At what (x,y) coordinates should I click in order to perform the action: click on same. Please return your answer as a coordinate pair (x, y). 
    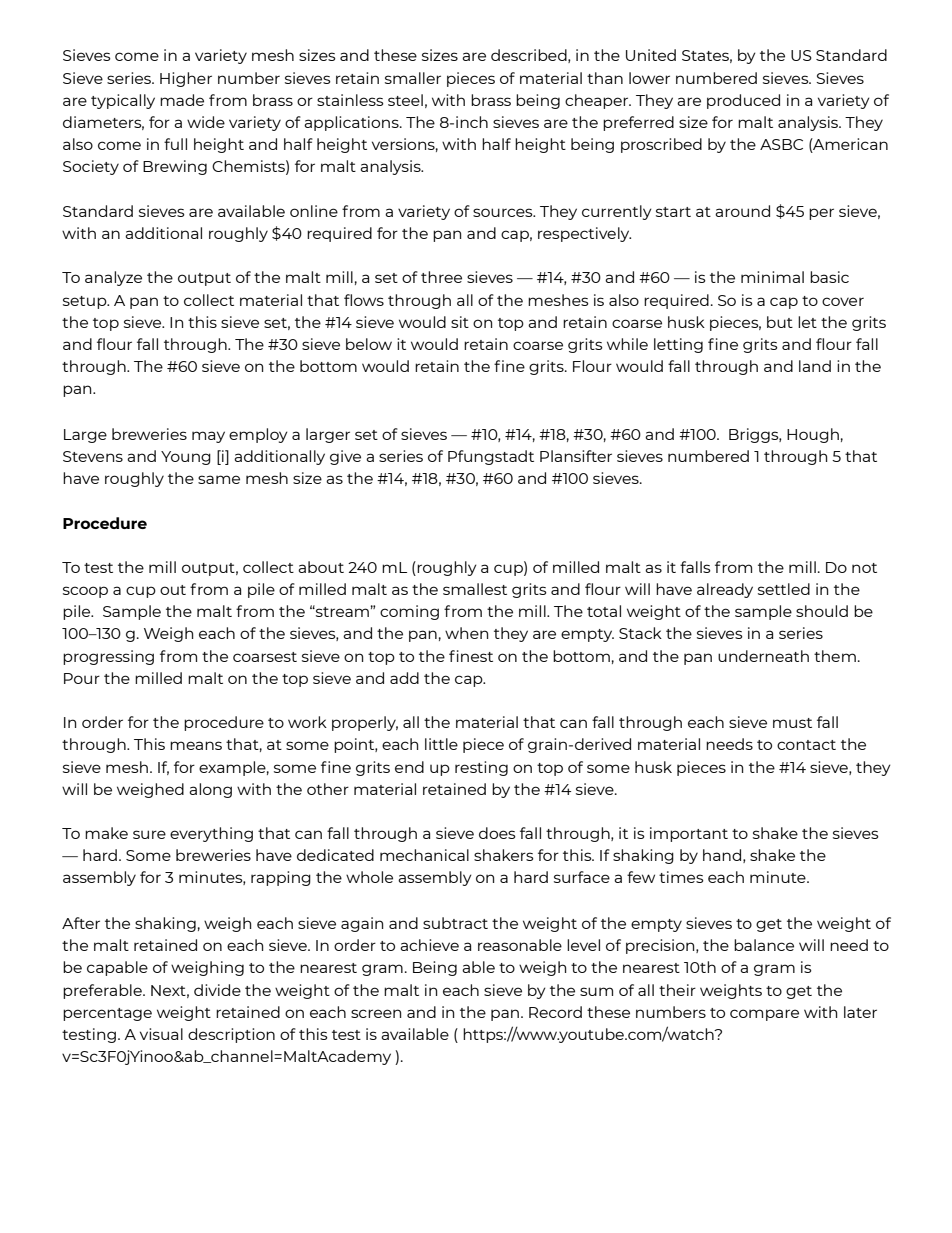
    Looking at the image, I should click on (219, 479).
